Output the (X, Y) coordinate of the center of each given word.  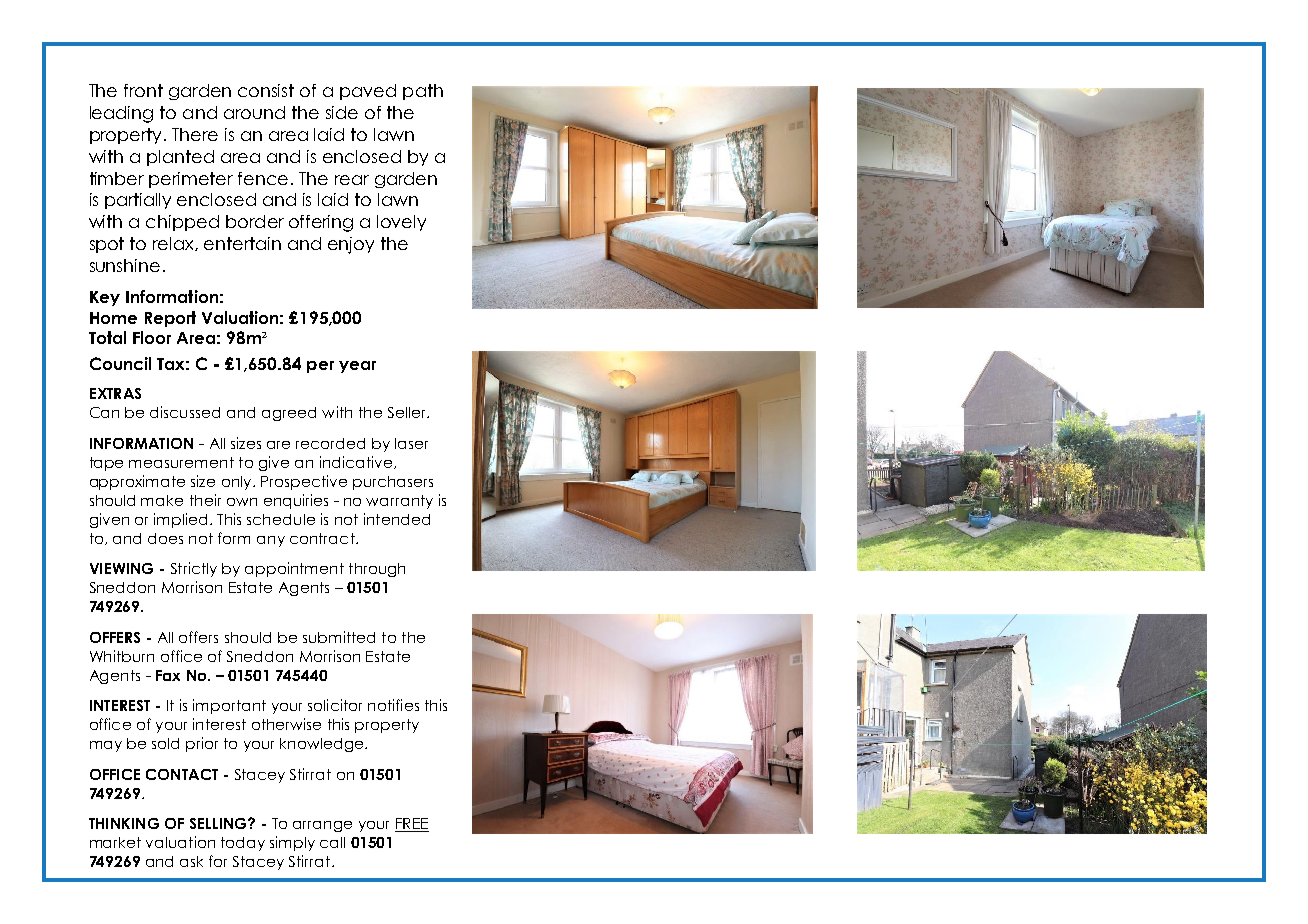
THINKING (124, 823)
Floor (152, 337)
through (377, 570)
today (243, 844)
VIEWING (121, 568)
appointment (294, 569)
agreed (289, 414)
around (254, 112)
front (143, 90)
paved (368, 92)
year (357, 367)
